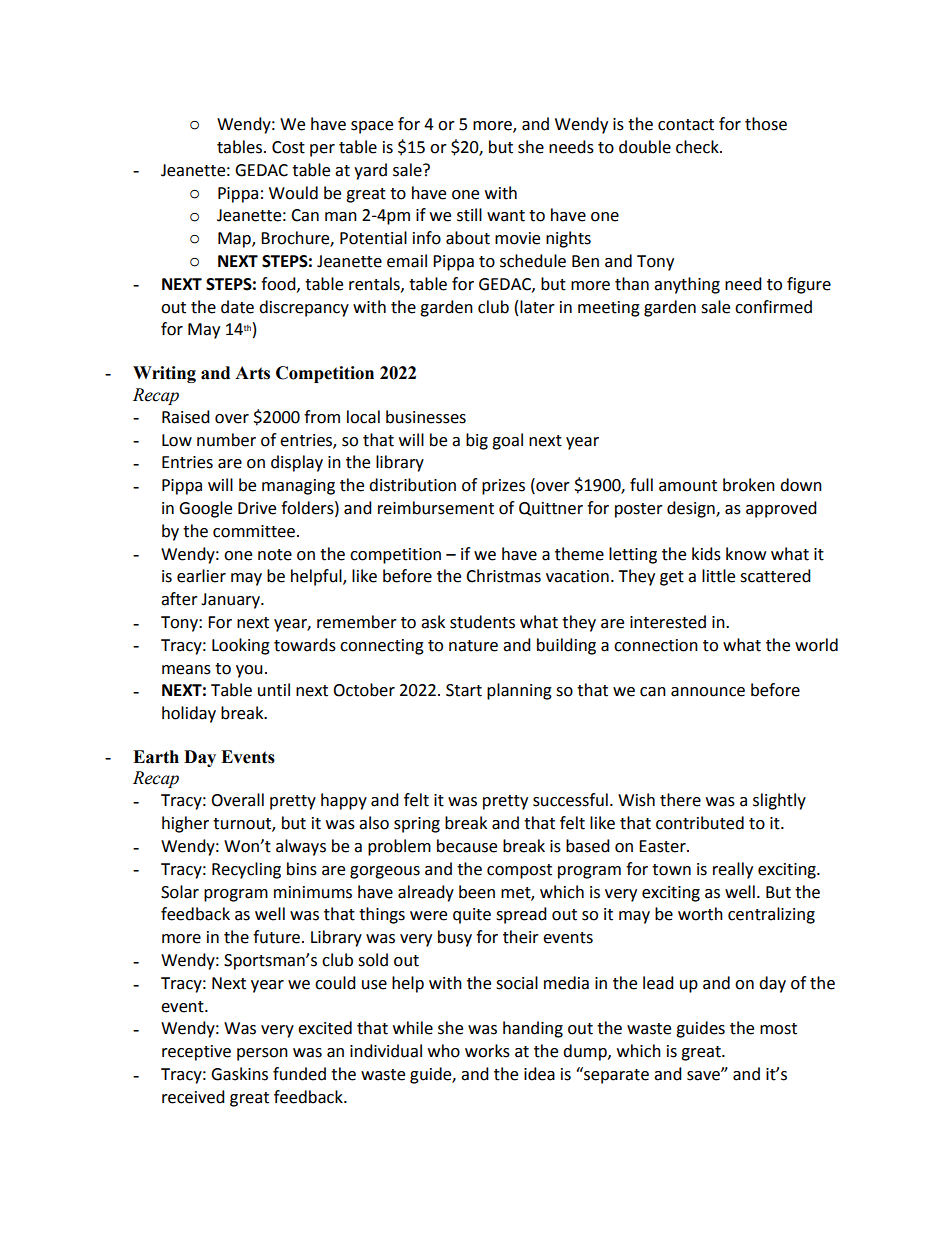 The height and width of the page is (1233, 952). I want to click on Earth, so click(156, 757).
